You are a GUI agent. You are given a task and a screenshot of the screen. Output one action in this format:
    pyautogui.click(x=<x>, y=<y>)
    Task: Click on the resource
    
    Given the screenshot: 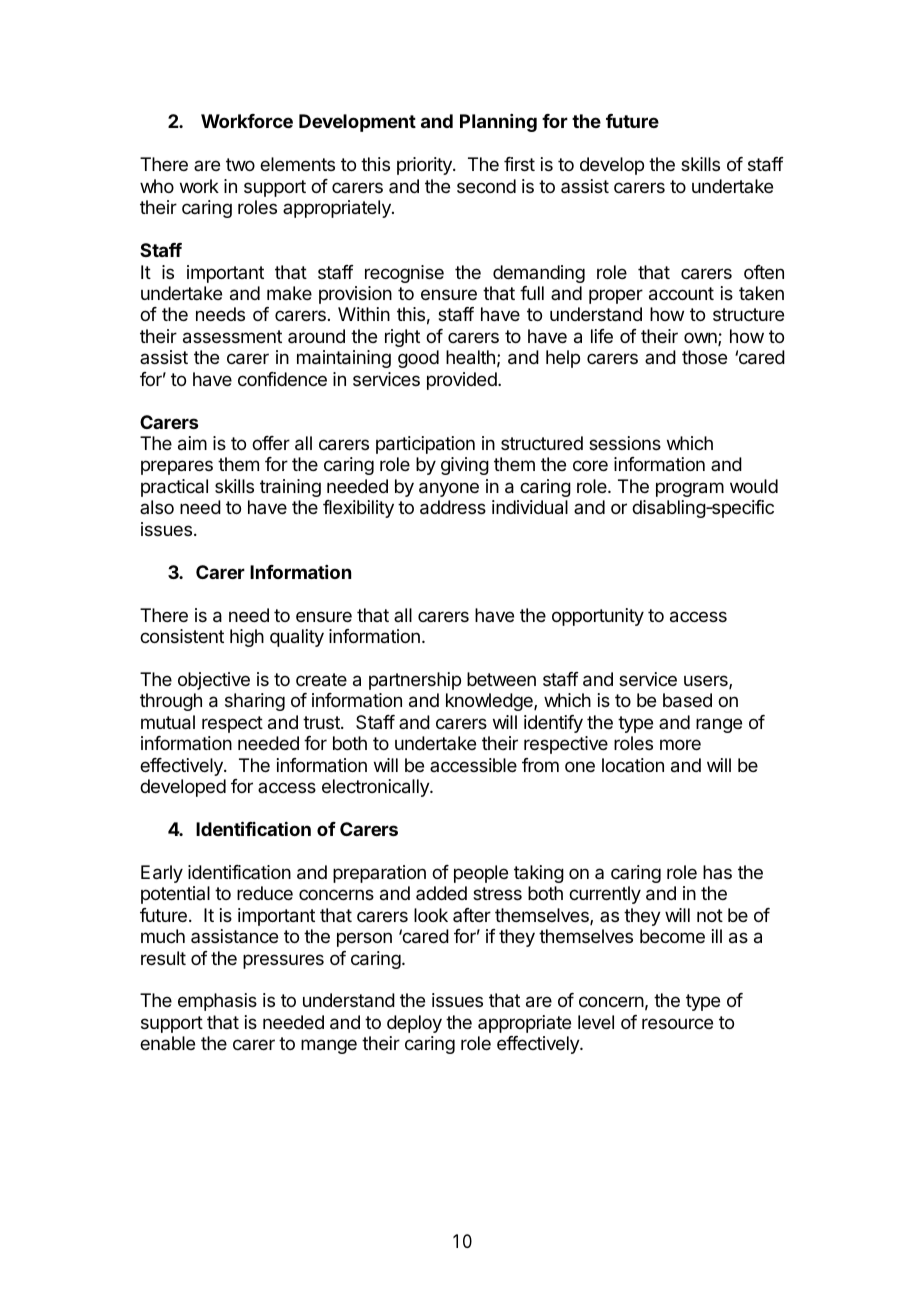 What is the action you would take?
    pyautogui.click(x=677, y=1023)
